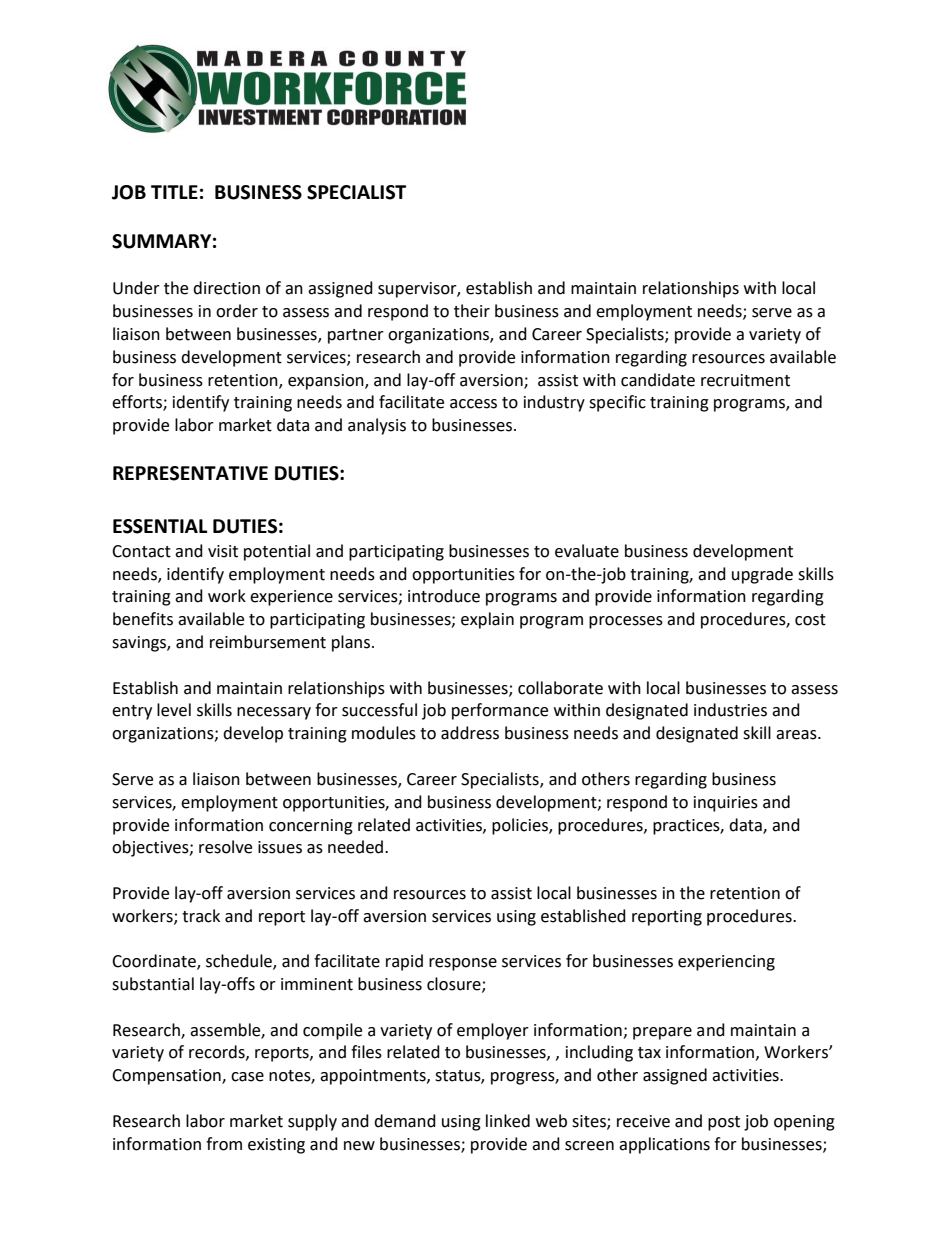 This page has height=1233, width=952. What do you see at coordinates (730, 710) in the page?
I see `industries` at bounding box center [730, 710].
